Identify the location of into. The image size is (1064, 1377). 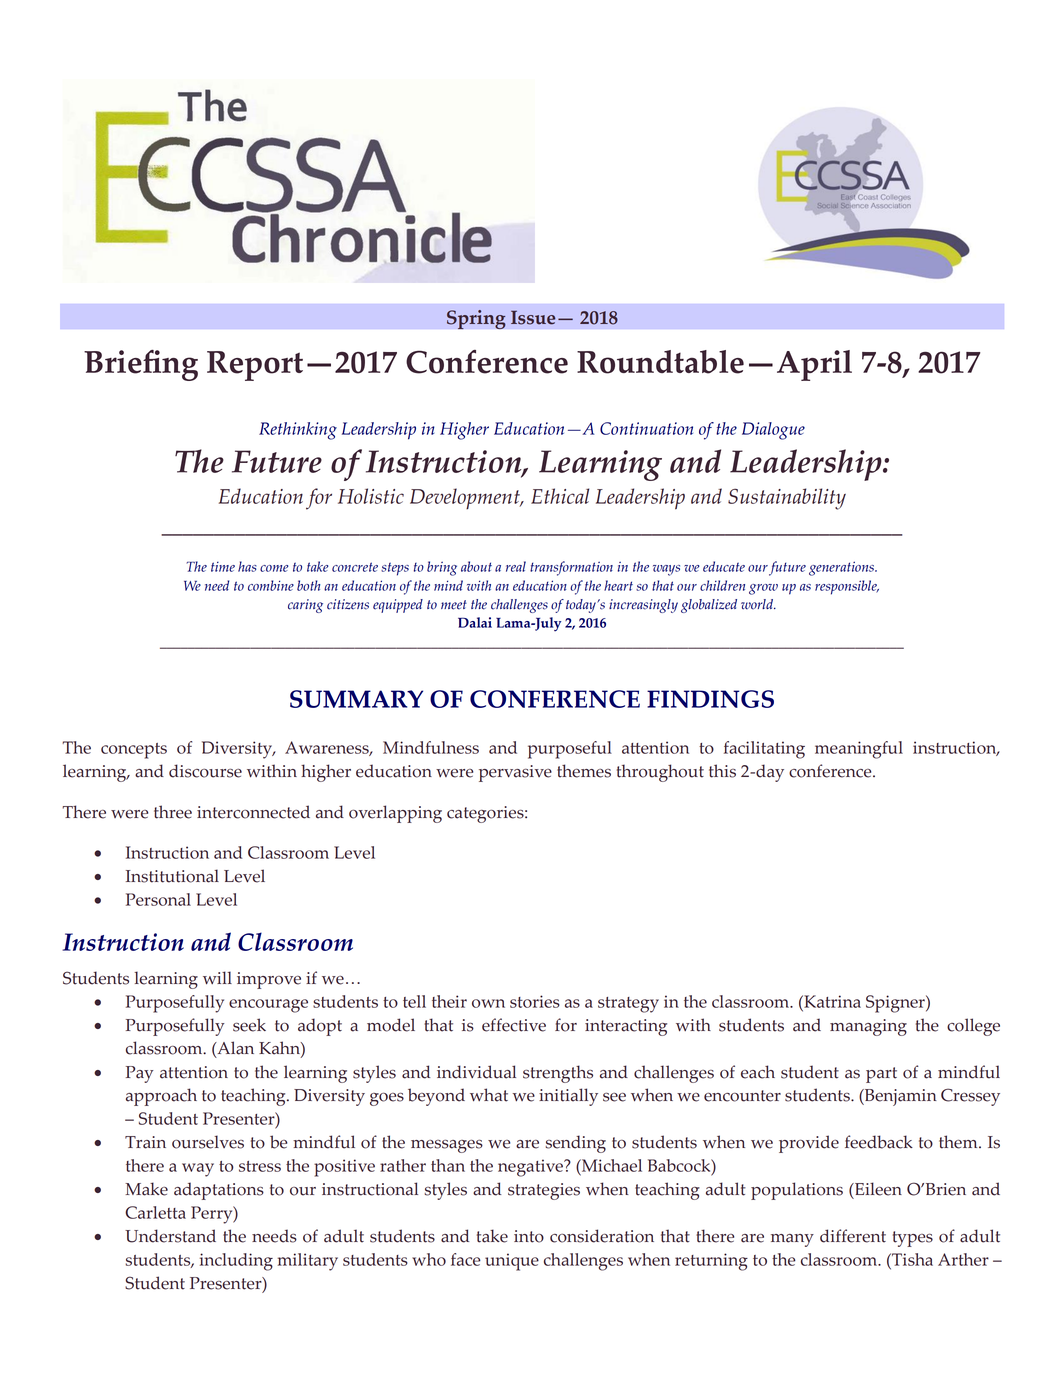
(529, 1236).
